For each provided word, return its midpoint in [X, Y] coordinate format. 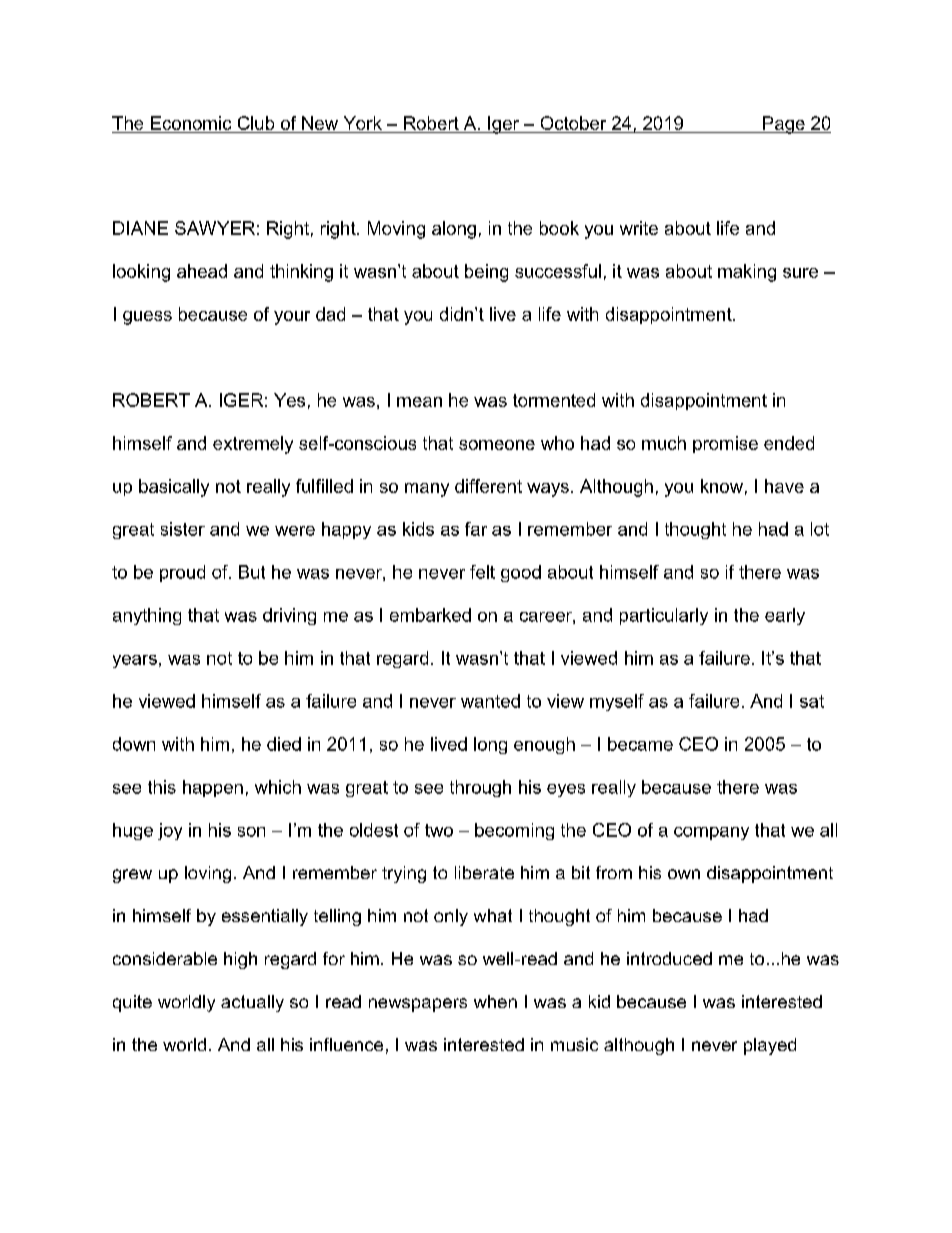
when [495, 1001]
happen [213, 788]
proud [182, 573]
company [711, 833]
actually [252, 1003]
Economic [191, 123]
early [785, 616]
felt [482, 572]
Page [784, 125]
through [480, 788]
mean [419, 402]
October [573, 123]
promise [725, 444]
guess [147, 318]
